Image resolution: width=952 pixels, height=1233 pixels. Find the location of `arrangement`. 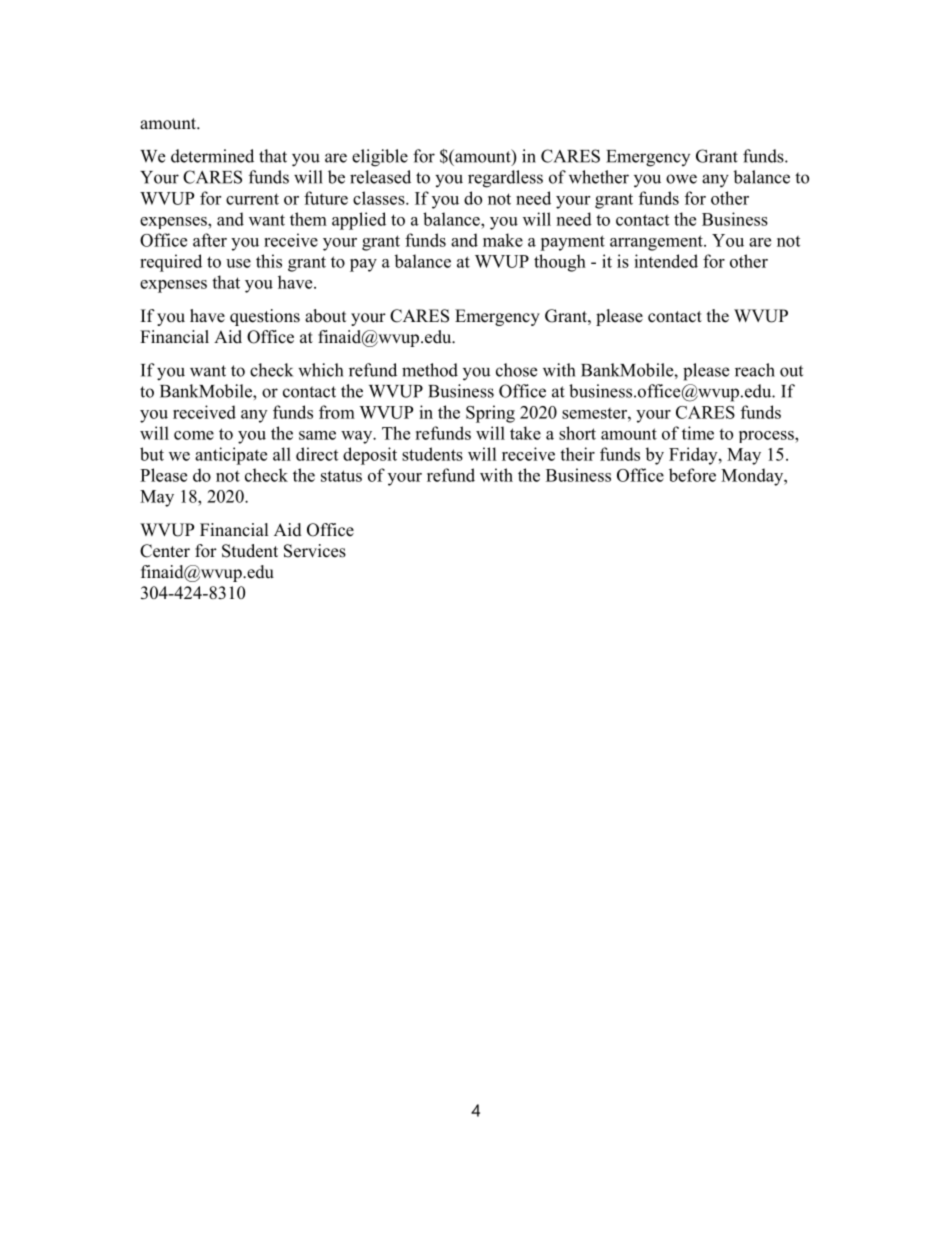

arrangement is located at coordinates (657, 243).
